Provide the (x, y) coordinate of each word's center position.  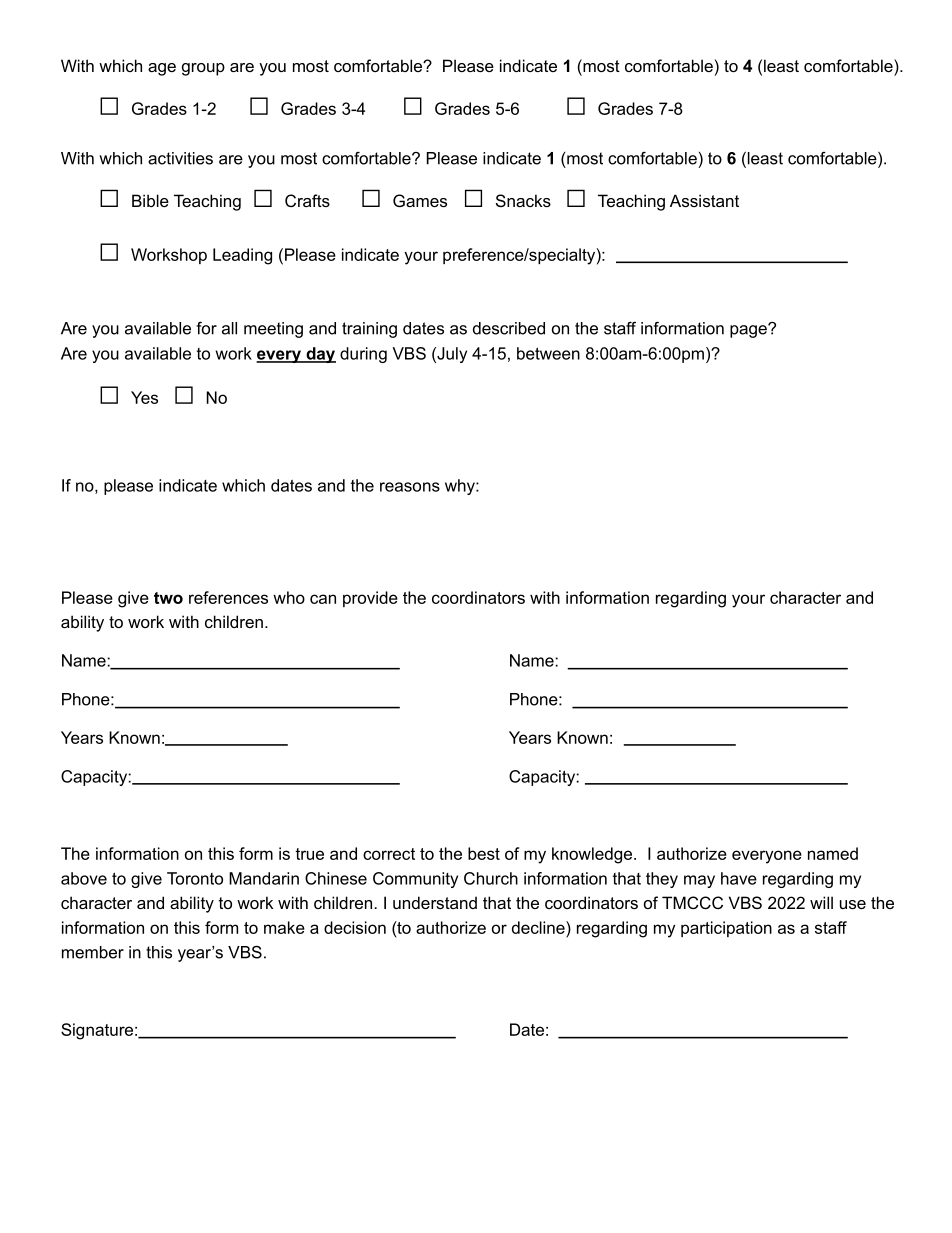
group (203, 69)
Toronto (195, 878)
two (168, 598)
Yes (144, 397)
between (548, 353)
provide (370, 599)
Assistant (704, 200)
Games (420, 200)
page (749, 331)
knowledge (593, 855)
